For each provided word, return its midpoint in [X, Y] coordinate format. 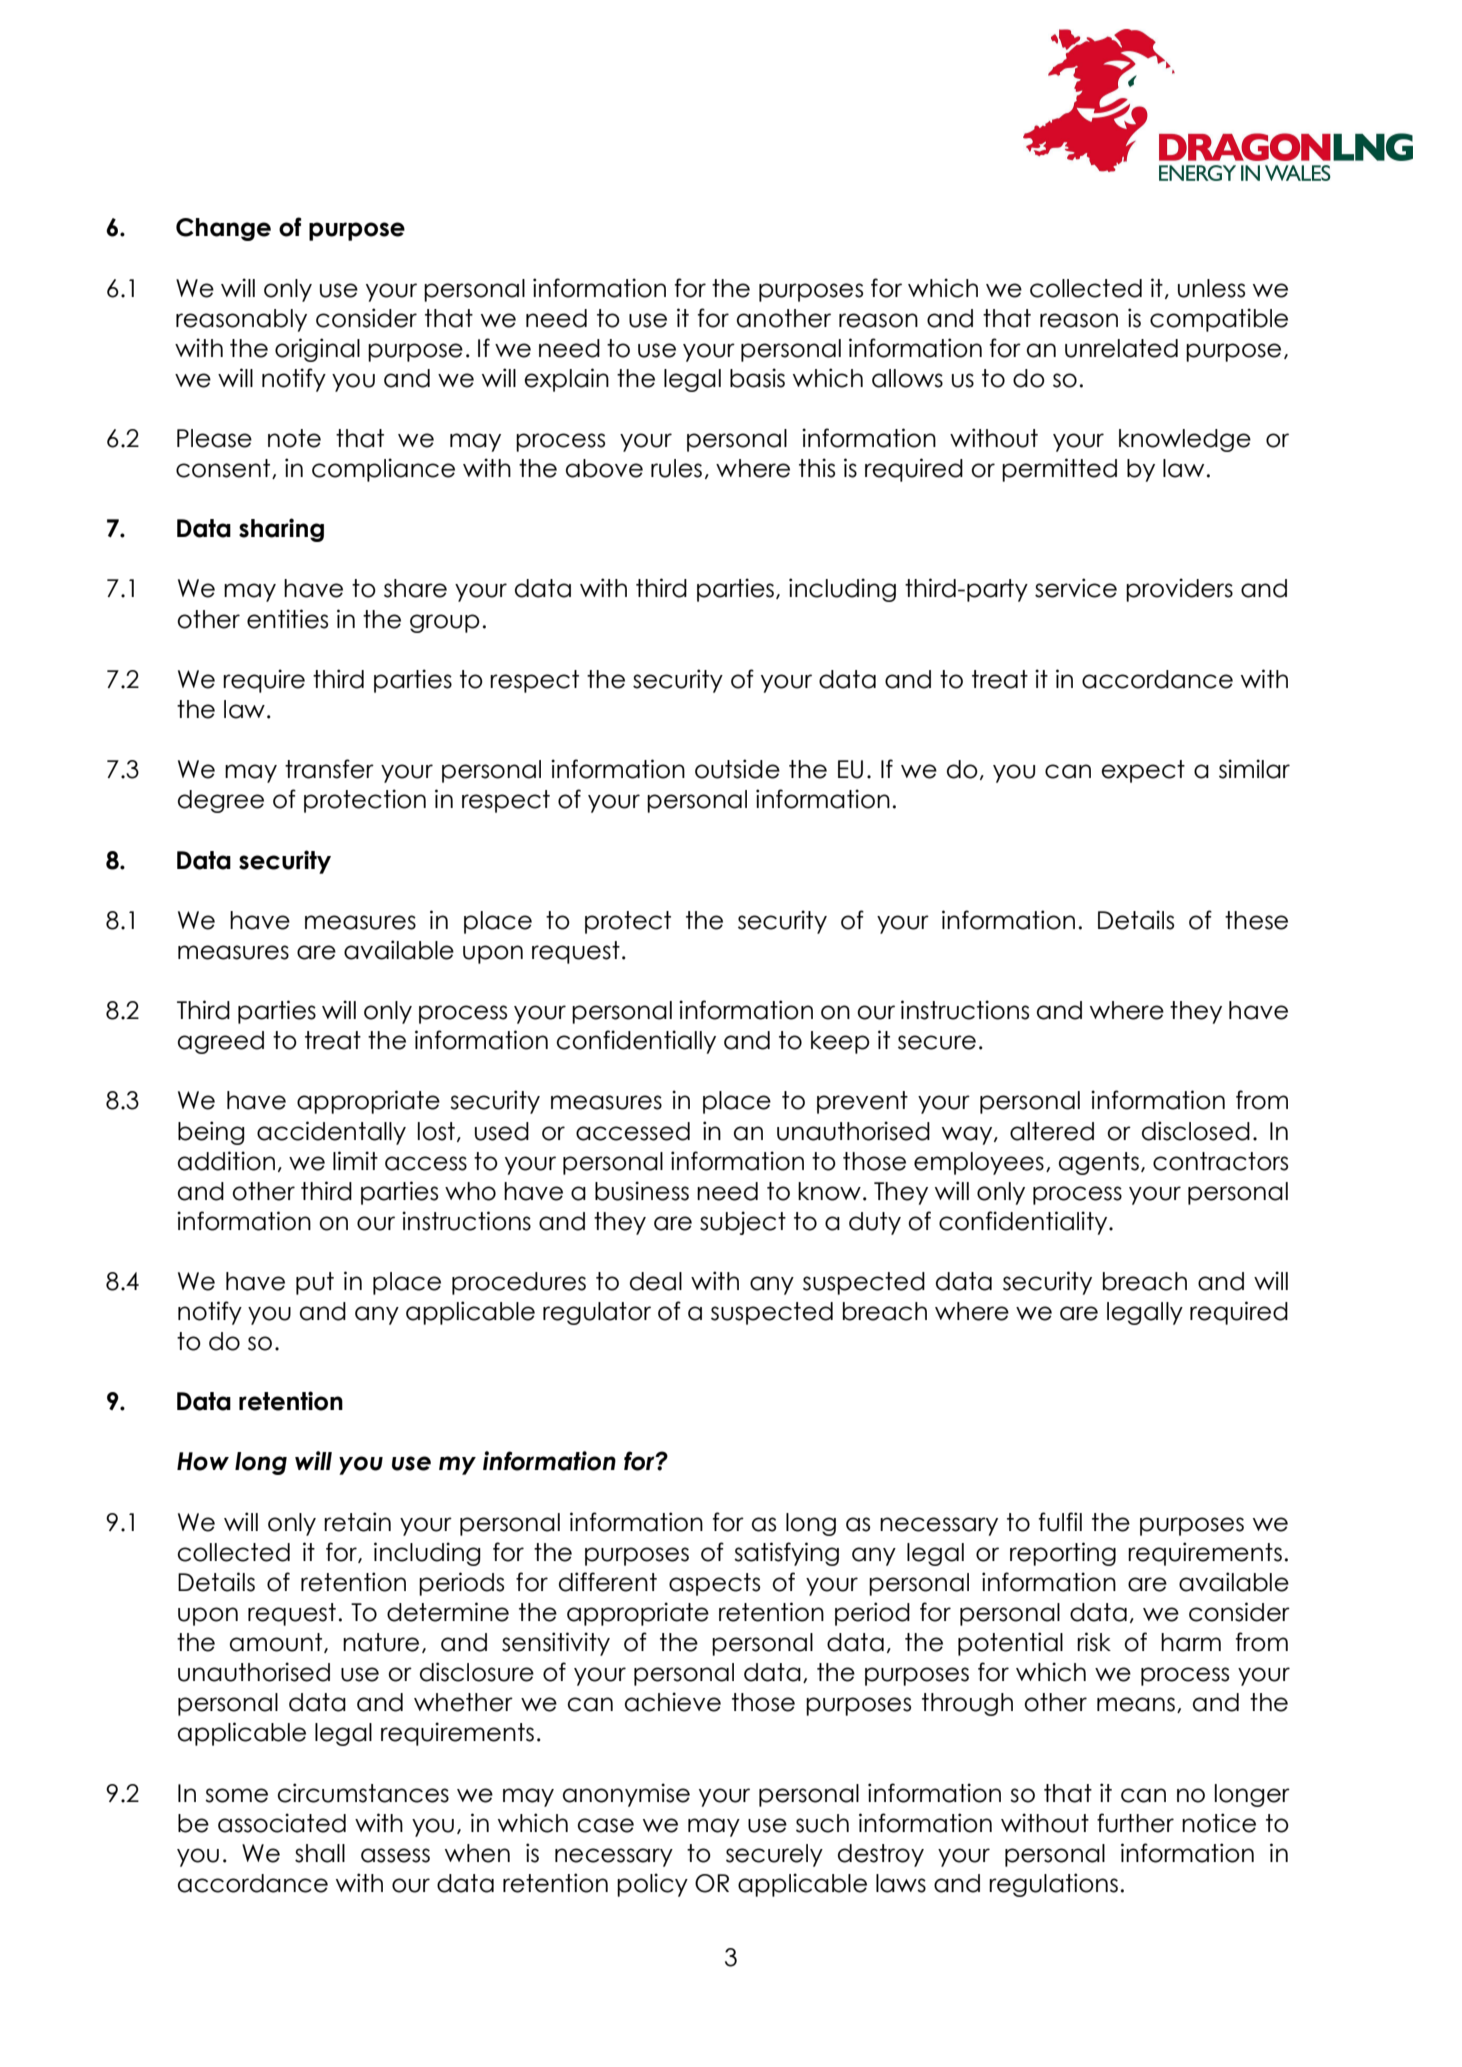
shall [320, 1853]
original [317, 350]
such [822, 1823]
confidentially [636, 1042]
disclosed [1196, 1131]
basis [757, 378]
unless [1211, 288]
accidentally [331, 1133]
